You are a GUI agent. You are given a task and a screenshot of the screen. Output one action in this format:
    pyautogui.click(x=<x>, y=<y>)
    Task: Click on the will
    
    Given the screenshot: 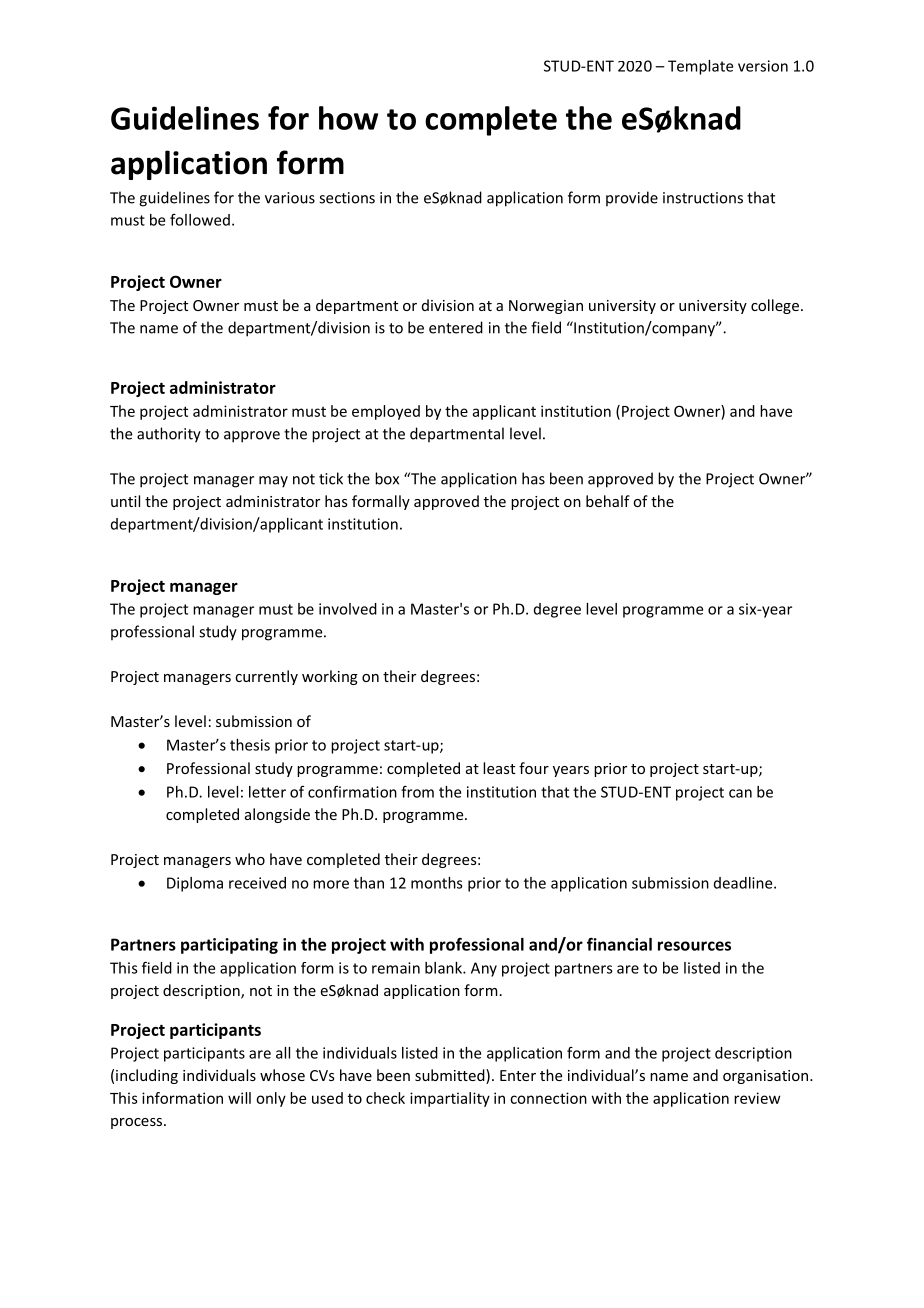 What is the action you would take?
    pyautogui.click(x=239, y=1098)
